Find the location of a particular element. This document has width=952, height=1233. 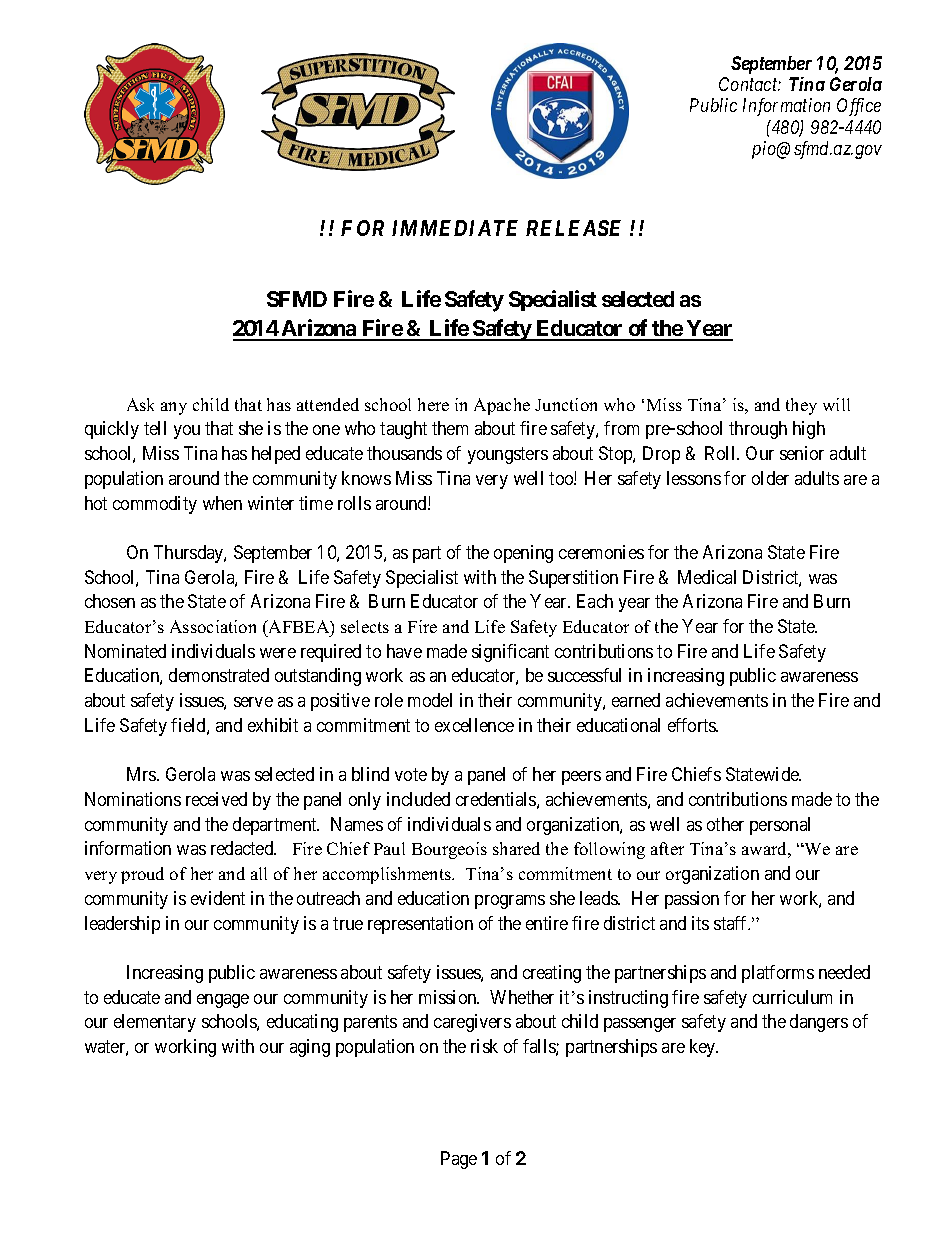

staff is located at coordinates (732, 923).
